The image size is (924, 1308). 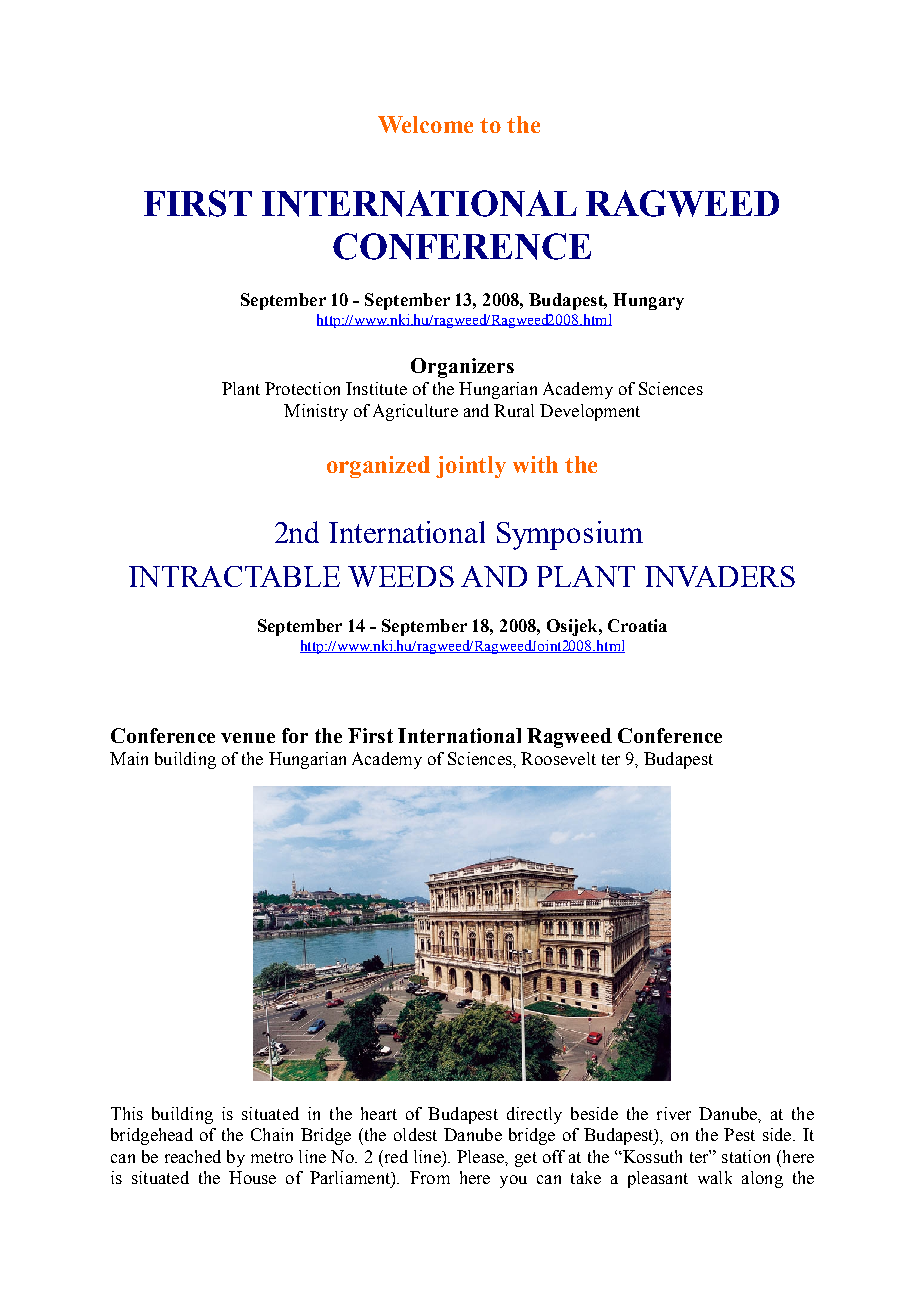 I want to click on reached, so click(x=193, y=1156).
